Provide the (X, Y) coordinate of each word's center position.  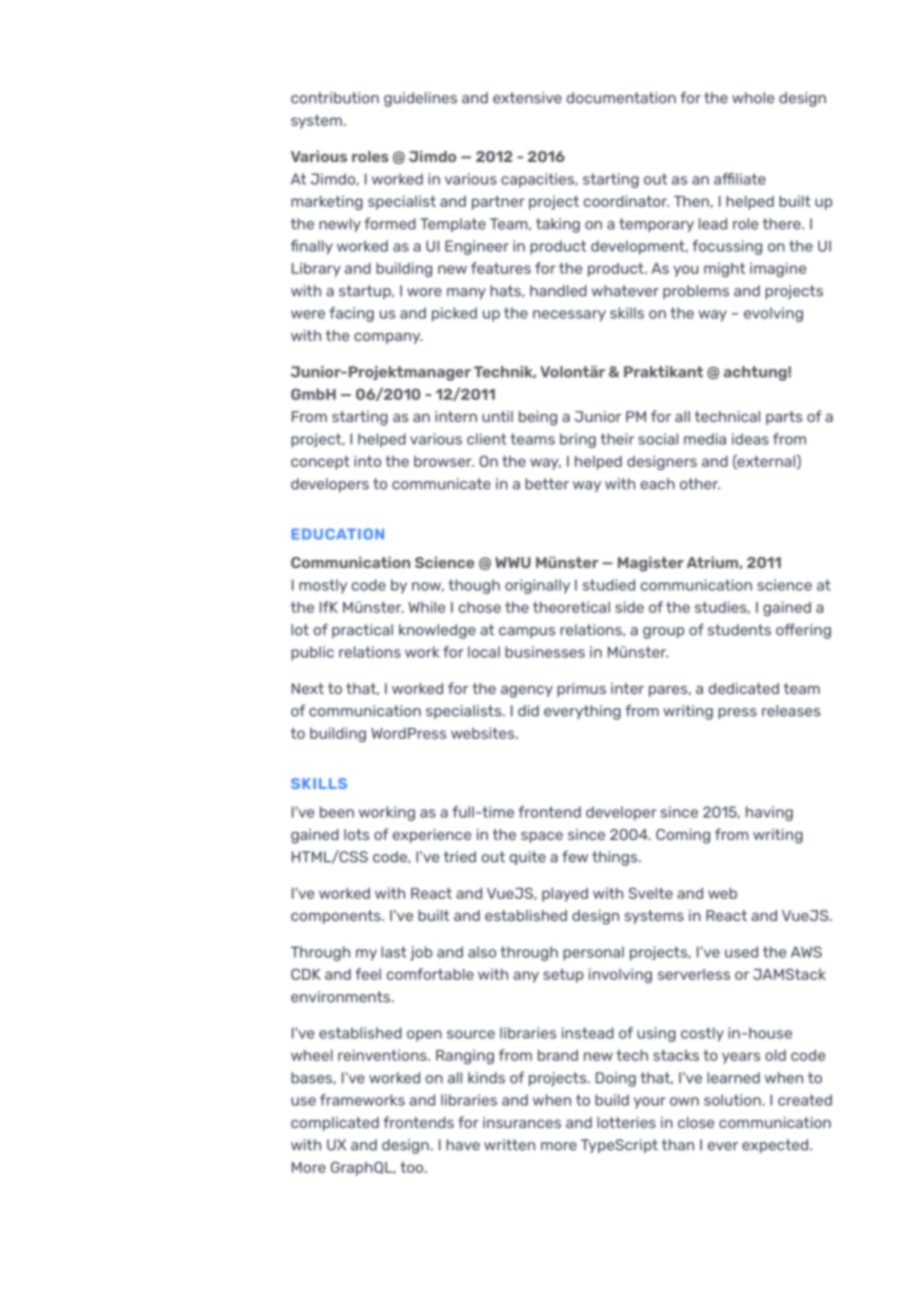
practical (362, 631)
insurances (522, 1122)
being (538, 418)
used (741, 952)
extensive (527, 98)
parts (784, 418)
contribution (335, 98)
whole (753, 98)
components (337, 917)
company (388, 338)
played (565, 894)
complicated (335, 1124)
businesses (545, 652)
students (739, 630)
